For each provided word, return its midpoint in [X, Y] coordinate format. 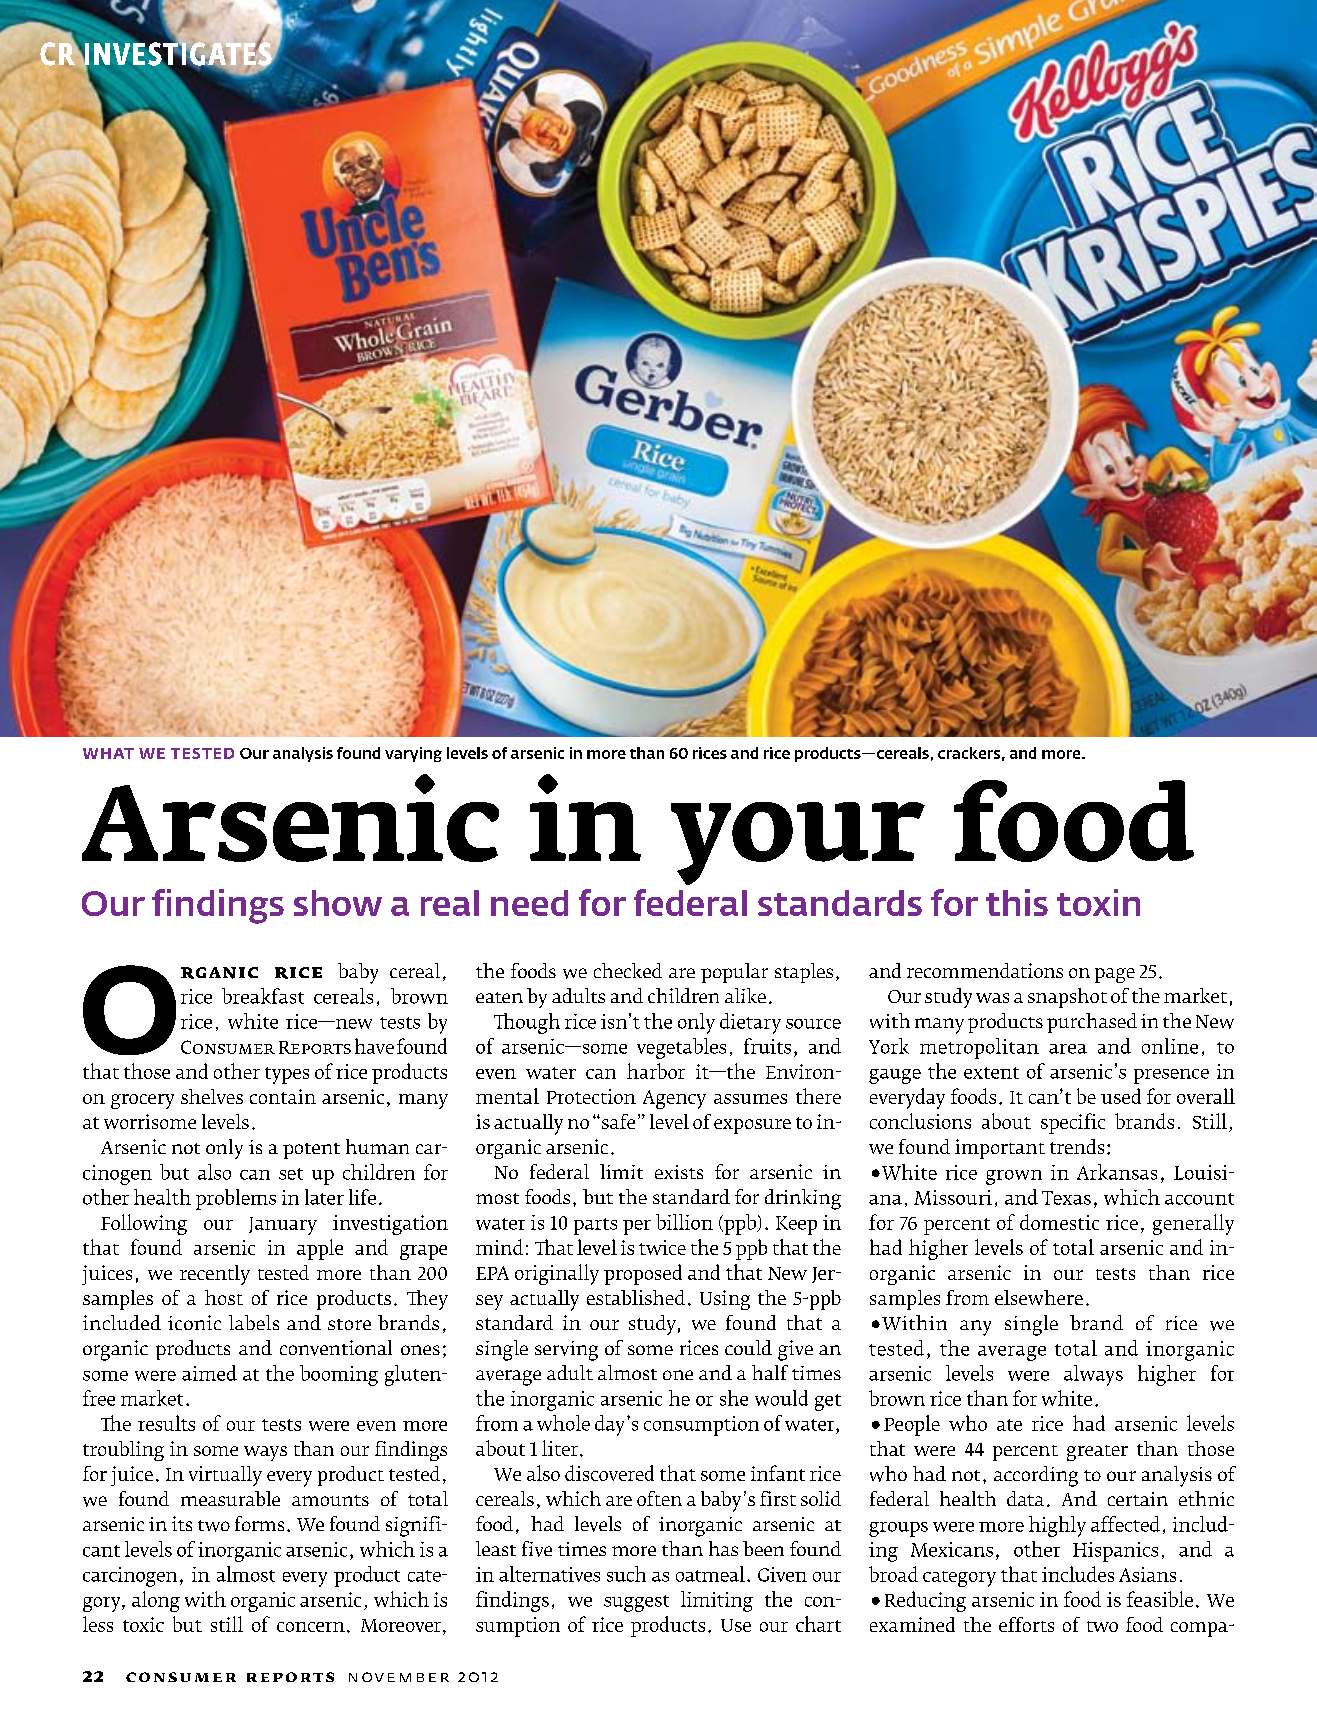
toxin [1098, 902]
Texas [1066, 1198]
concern [311, 1627]
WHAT [108, 753]
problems [236, 1199]
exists [679, 1172]
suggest [636, 1603]
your [798, 843]
